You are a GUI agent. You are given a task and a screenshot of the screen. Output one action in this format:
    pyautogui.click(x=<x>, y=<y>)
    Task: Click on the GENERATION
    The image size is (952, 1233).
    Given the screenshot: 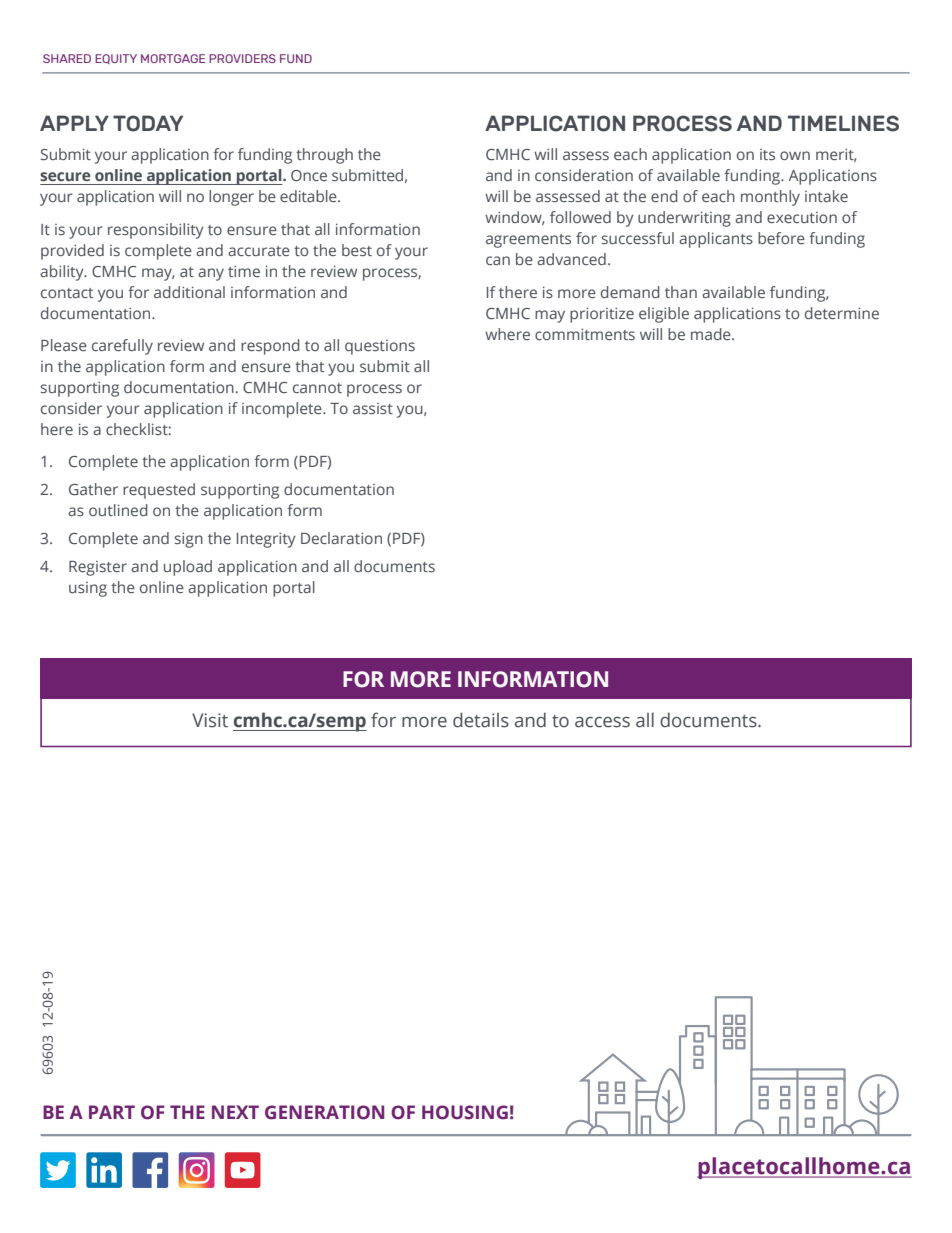 What is the action you would take?
    pyautogui.click(x=324, y=1112)
